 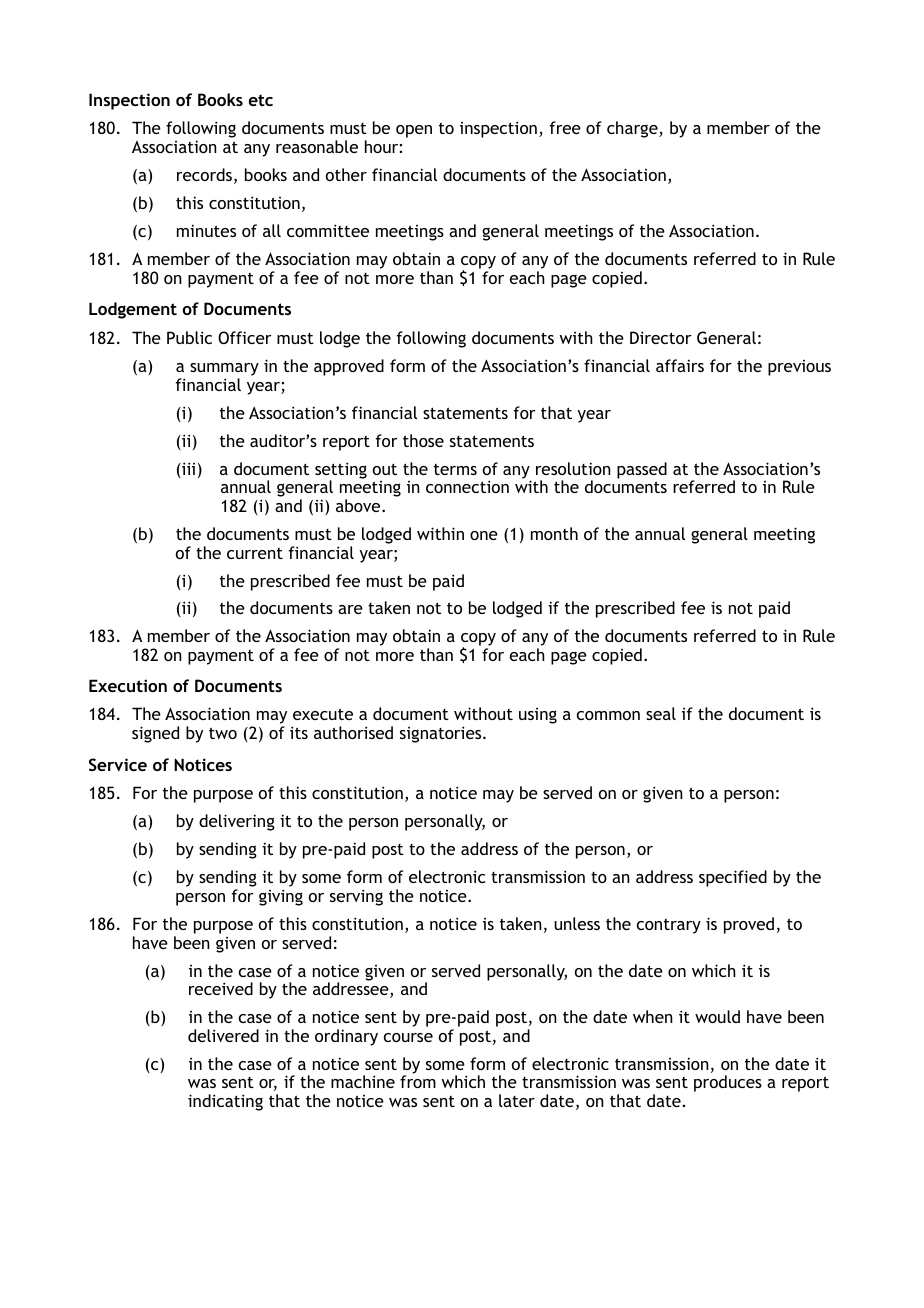 What do you see at coordinates (633, 129) in the image?
I see `charge` at bounding box center [633, 129].
